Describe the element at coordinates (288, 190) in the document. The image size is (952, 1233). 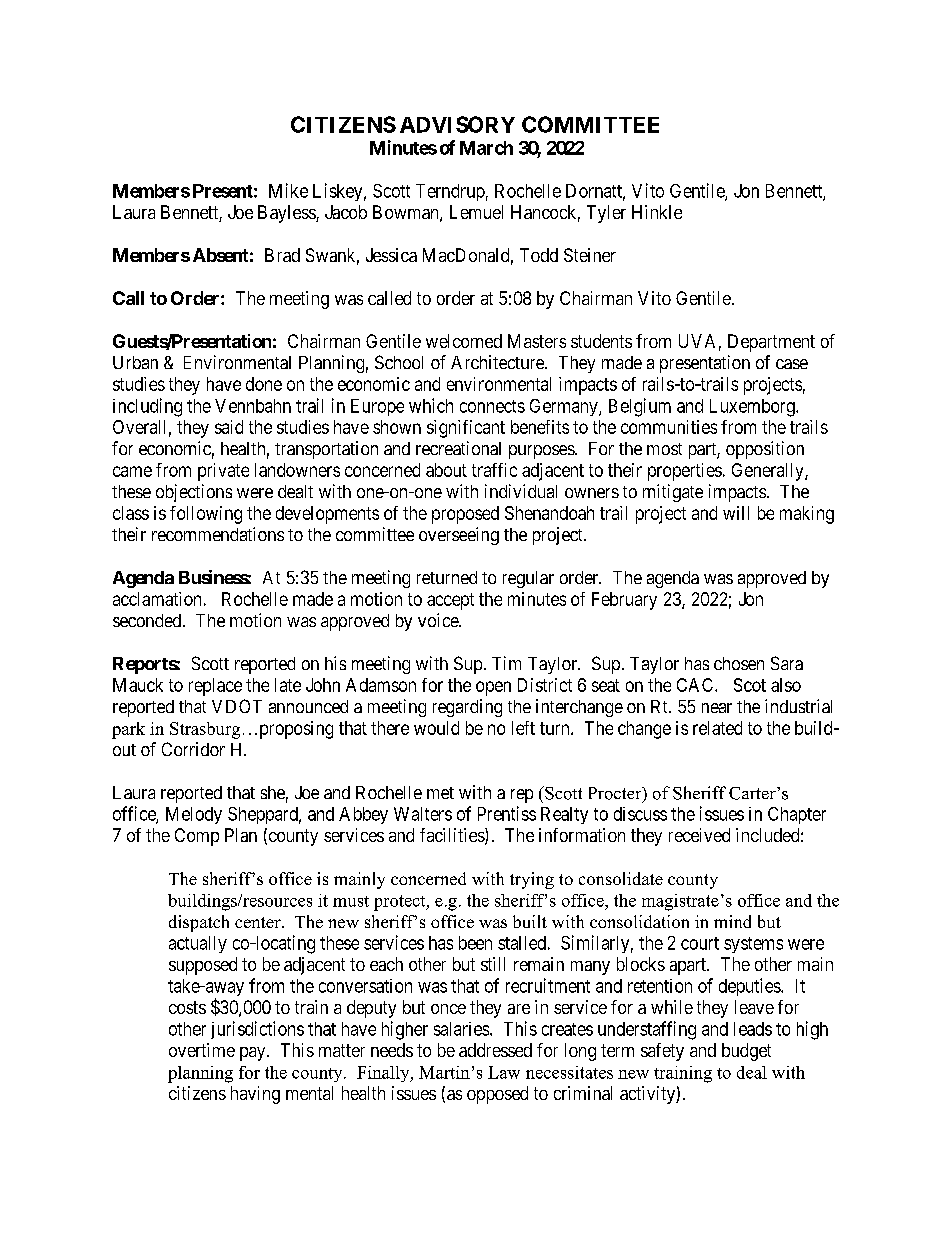
I see `Mike` at that location.
